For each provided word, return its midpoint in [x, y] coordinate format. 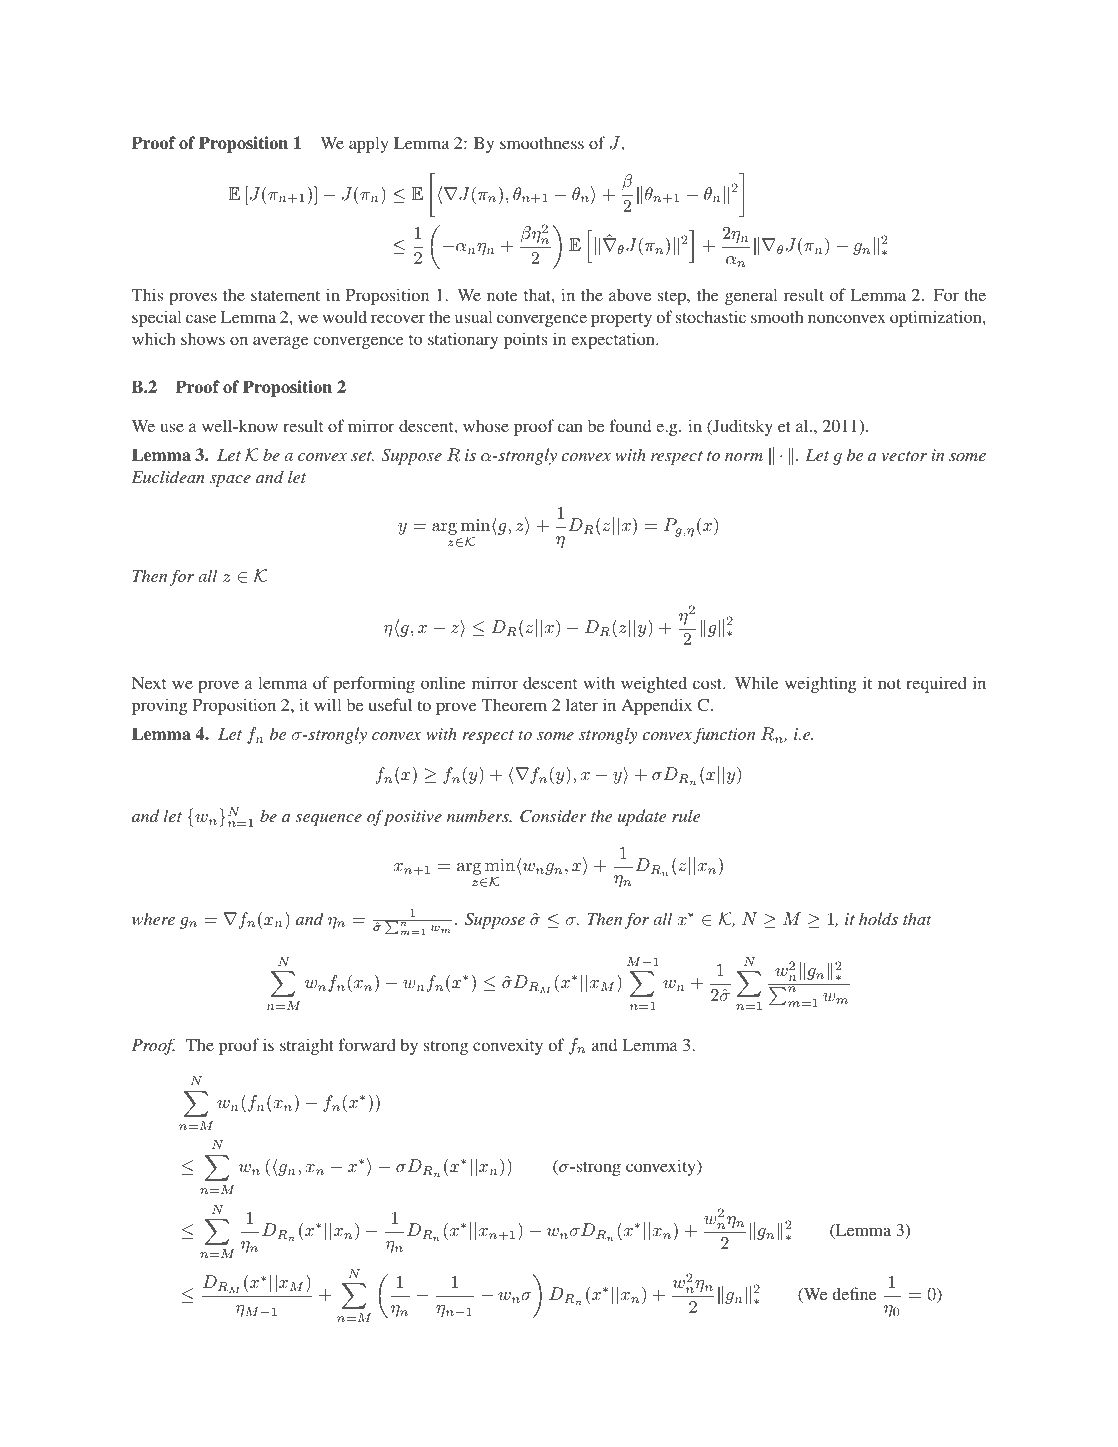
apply [368, 144]
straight [307, 1046]
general [751, 296]
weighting [821, 684]
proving [160, 706]
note [502, 296]
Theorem [514, 705]
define [854, 1293]
